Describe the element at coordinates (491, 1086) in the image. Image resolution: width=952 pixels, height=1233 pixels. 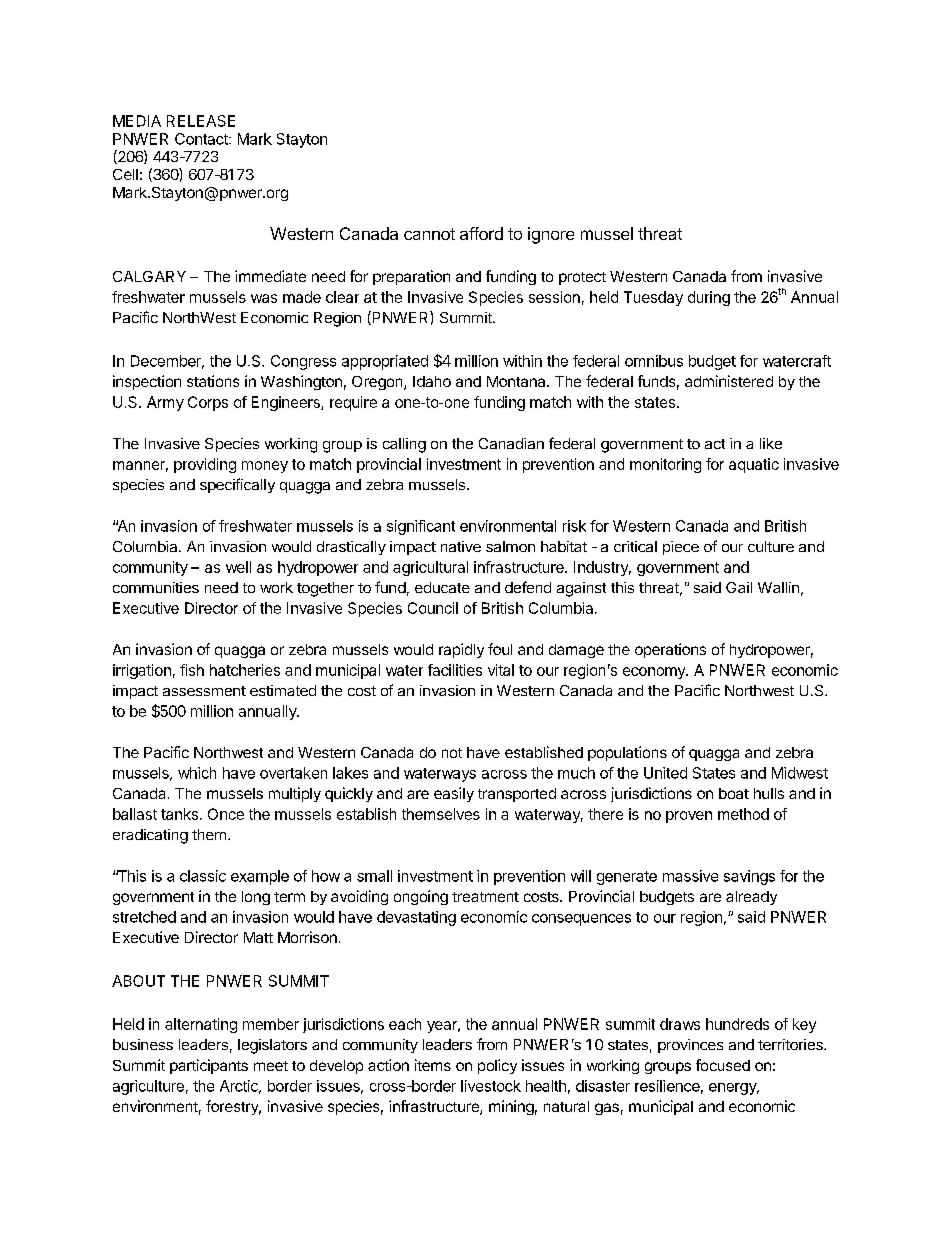
I see `livestock` at that location.
